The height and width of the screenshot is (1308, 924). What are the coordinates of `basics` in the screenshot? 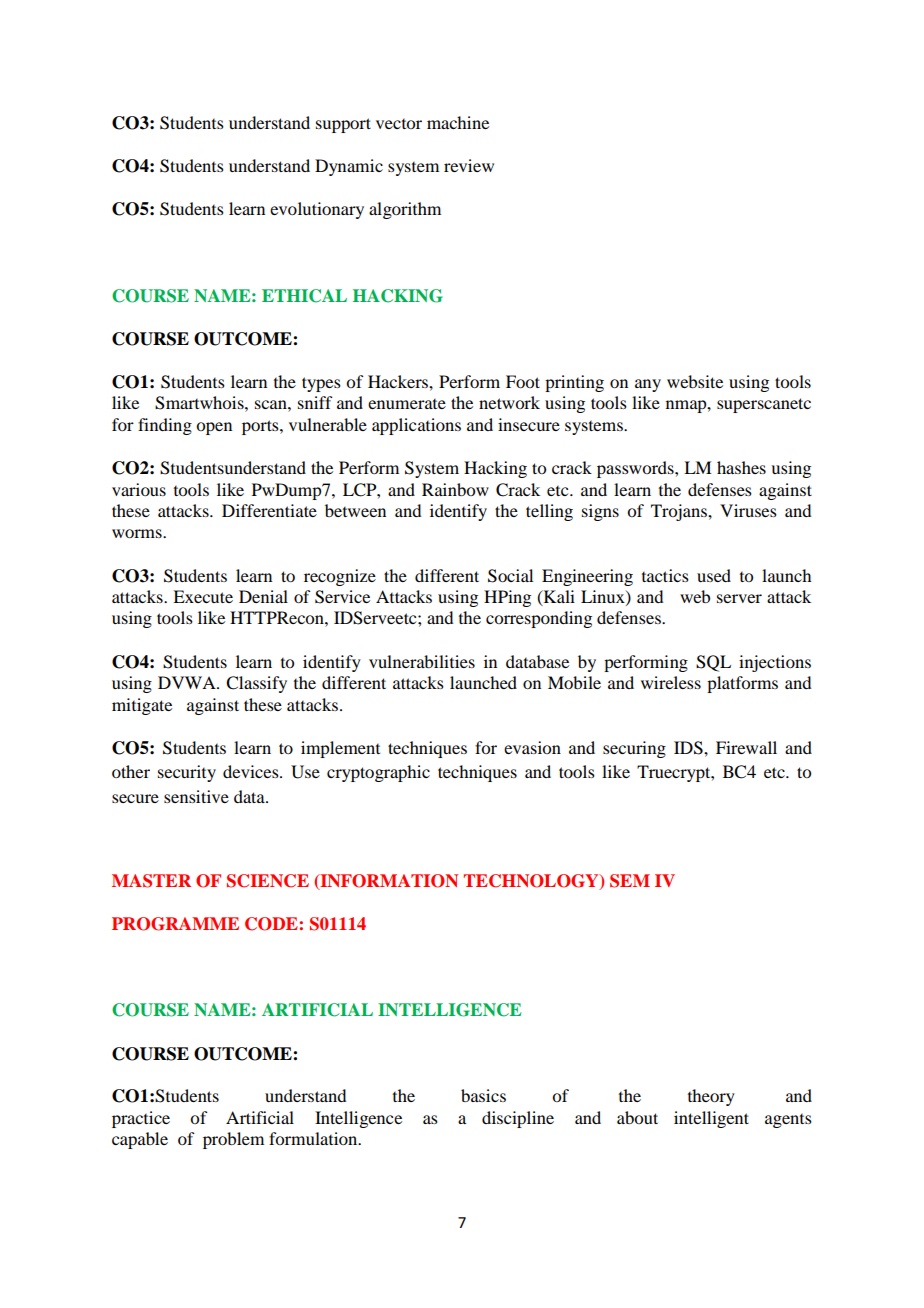 It's located at (483, 1095).
